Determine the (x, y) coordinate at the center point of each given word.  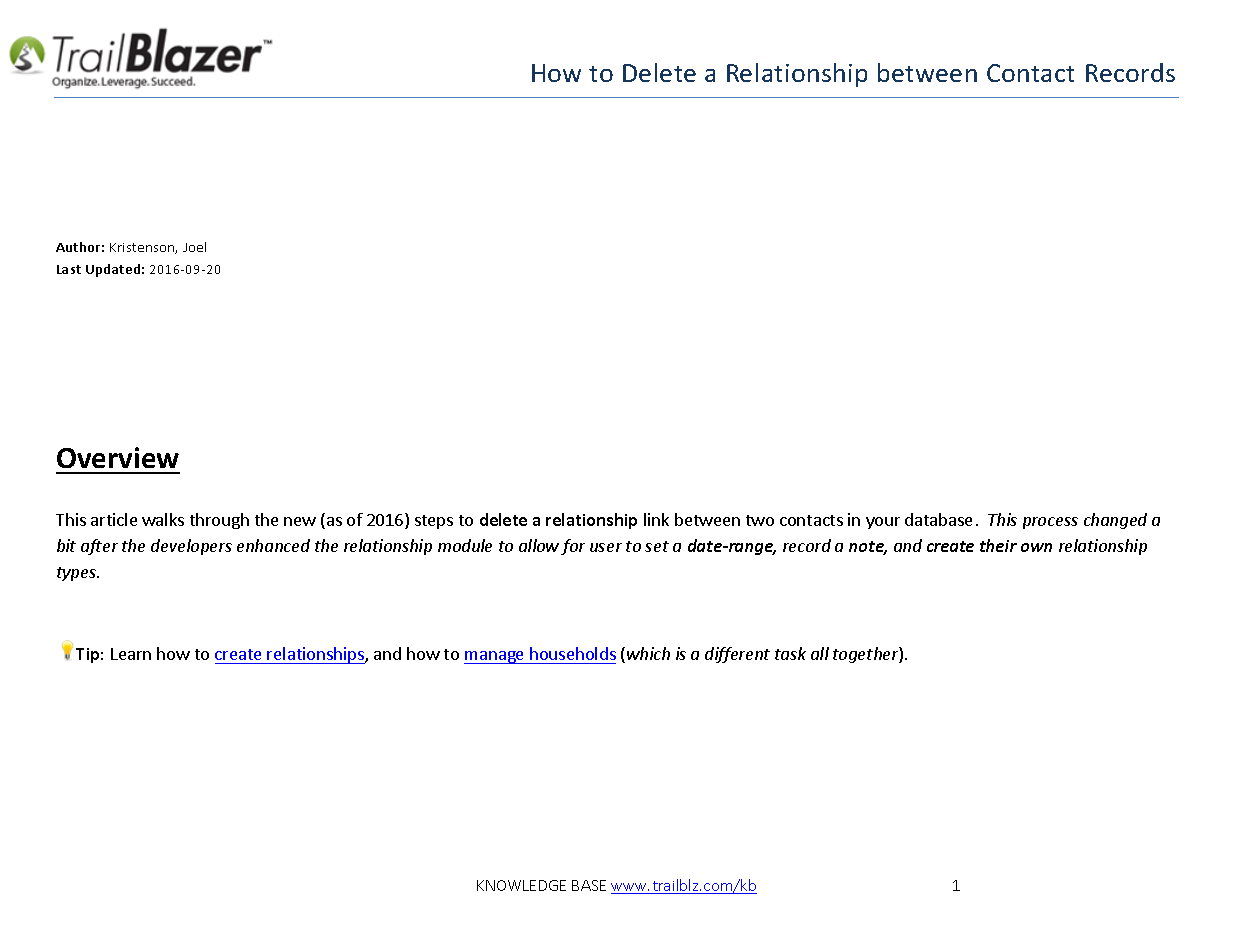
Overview (118, 457)
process (1050, 523)
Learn (131, 654)
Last (69, 269)
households (573, 653)
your (883, 523)
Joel (194, 247)
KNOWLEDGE (521, 885)
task (790, 653)
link (656, 519)
